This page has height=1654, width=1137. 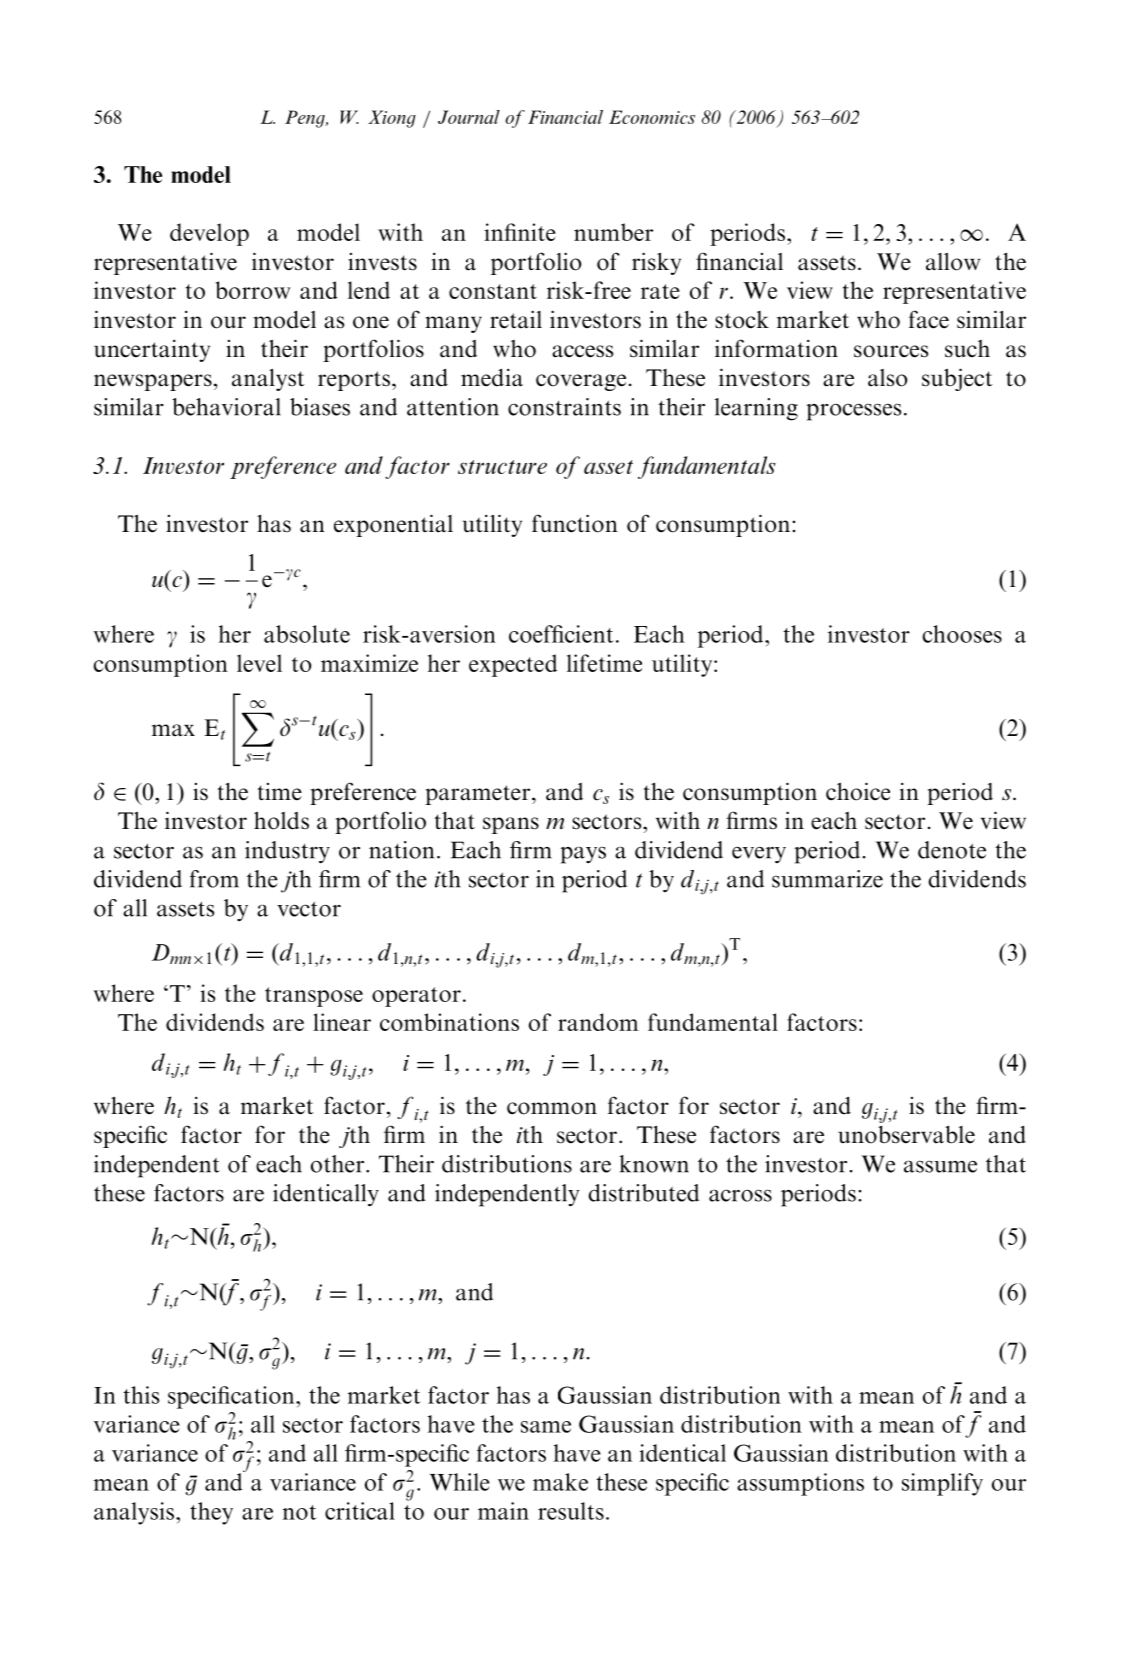 I want to click on they, so click(x=211, y=1513).
